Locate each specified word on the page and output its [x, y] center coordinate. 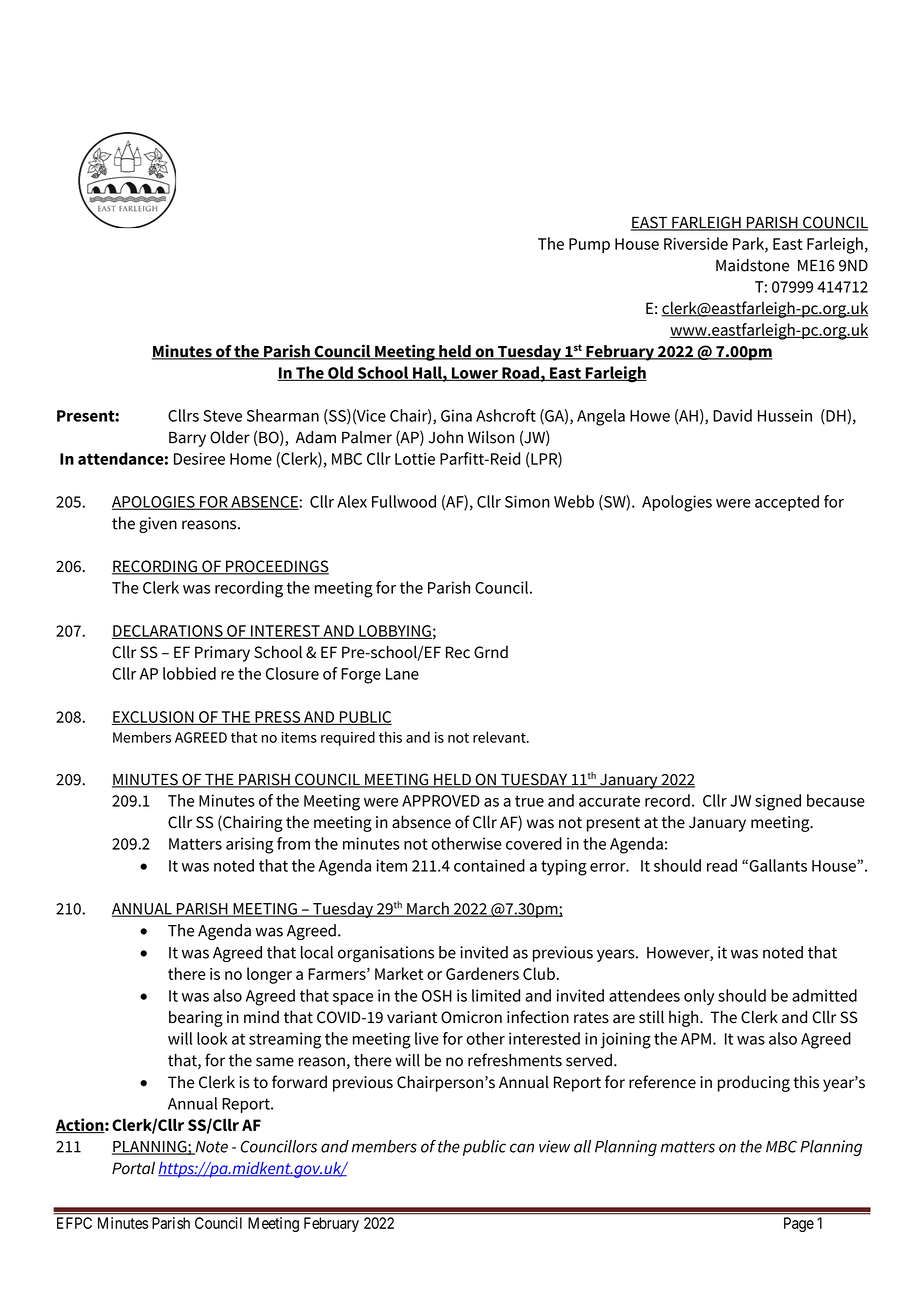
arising [250, 845]
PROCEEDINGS [276, 567]
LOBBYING [394, 632]
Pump [589, 245]
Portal [133, 1168]
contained [489, 865]
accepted [787, 503]
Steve [222, 416]
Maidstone [752, 265]
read [722, 865]
